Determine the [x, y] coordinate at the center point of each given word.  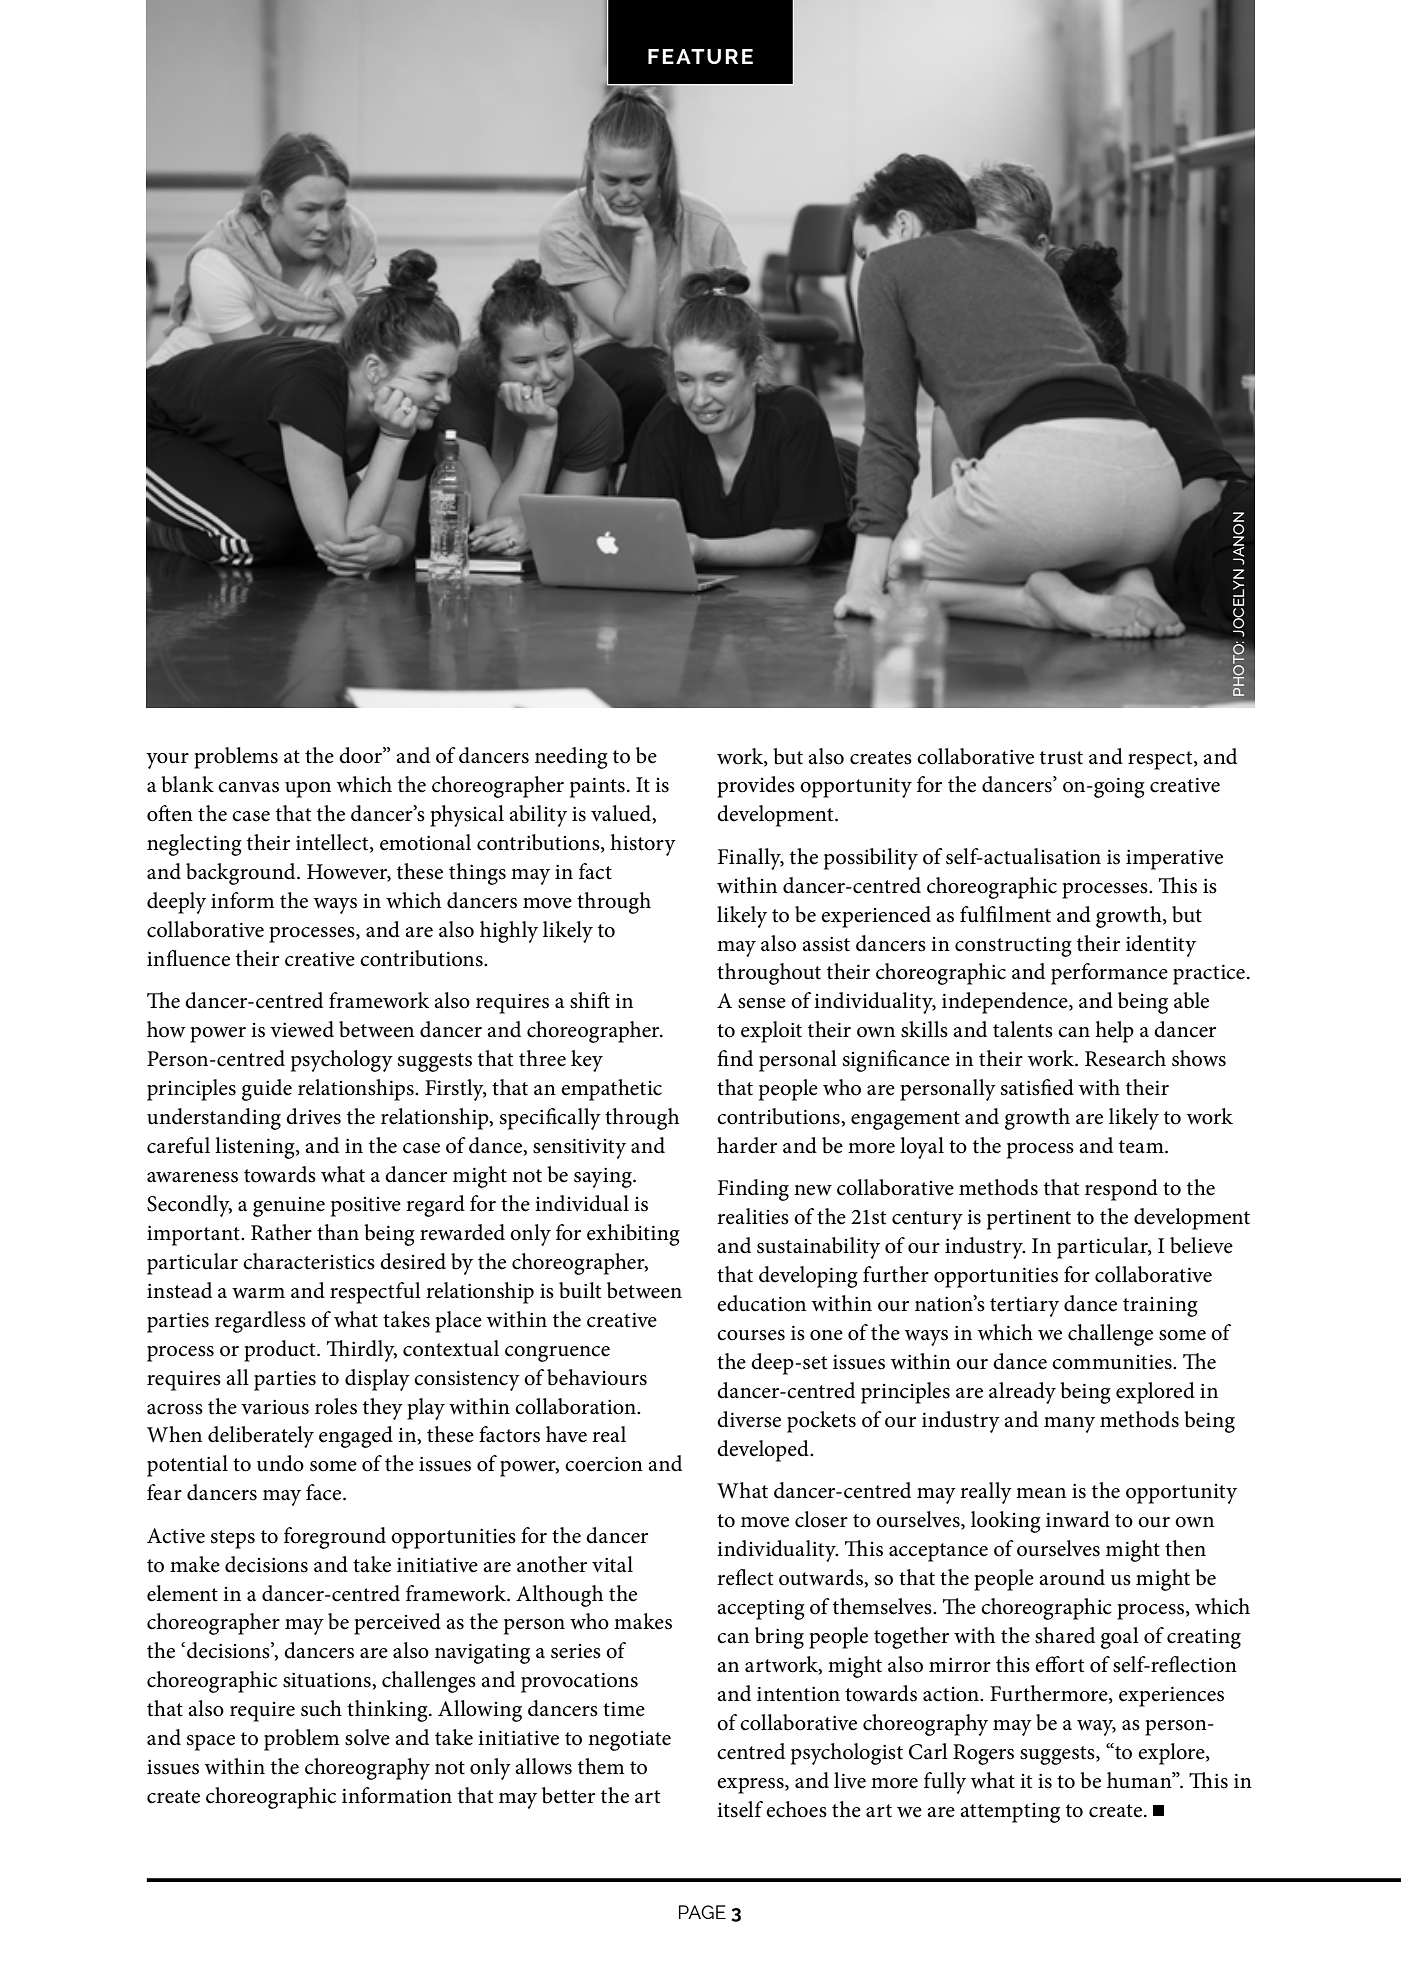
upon [308, 790]
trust [1061, 758]
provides [756, 787]
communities [1113, 1362]
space [211, 1743]
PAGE [702, 1912]
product [281, 1351]
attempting [1010, 1813]
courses [751, 1335]
